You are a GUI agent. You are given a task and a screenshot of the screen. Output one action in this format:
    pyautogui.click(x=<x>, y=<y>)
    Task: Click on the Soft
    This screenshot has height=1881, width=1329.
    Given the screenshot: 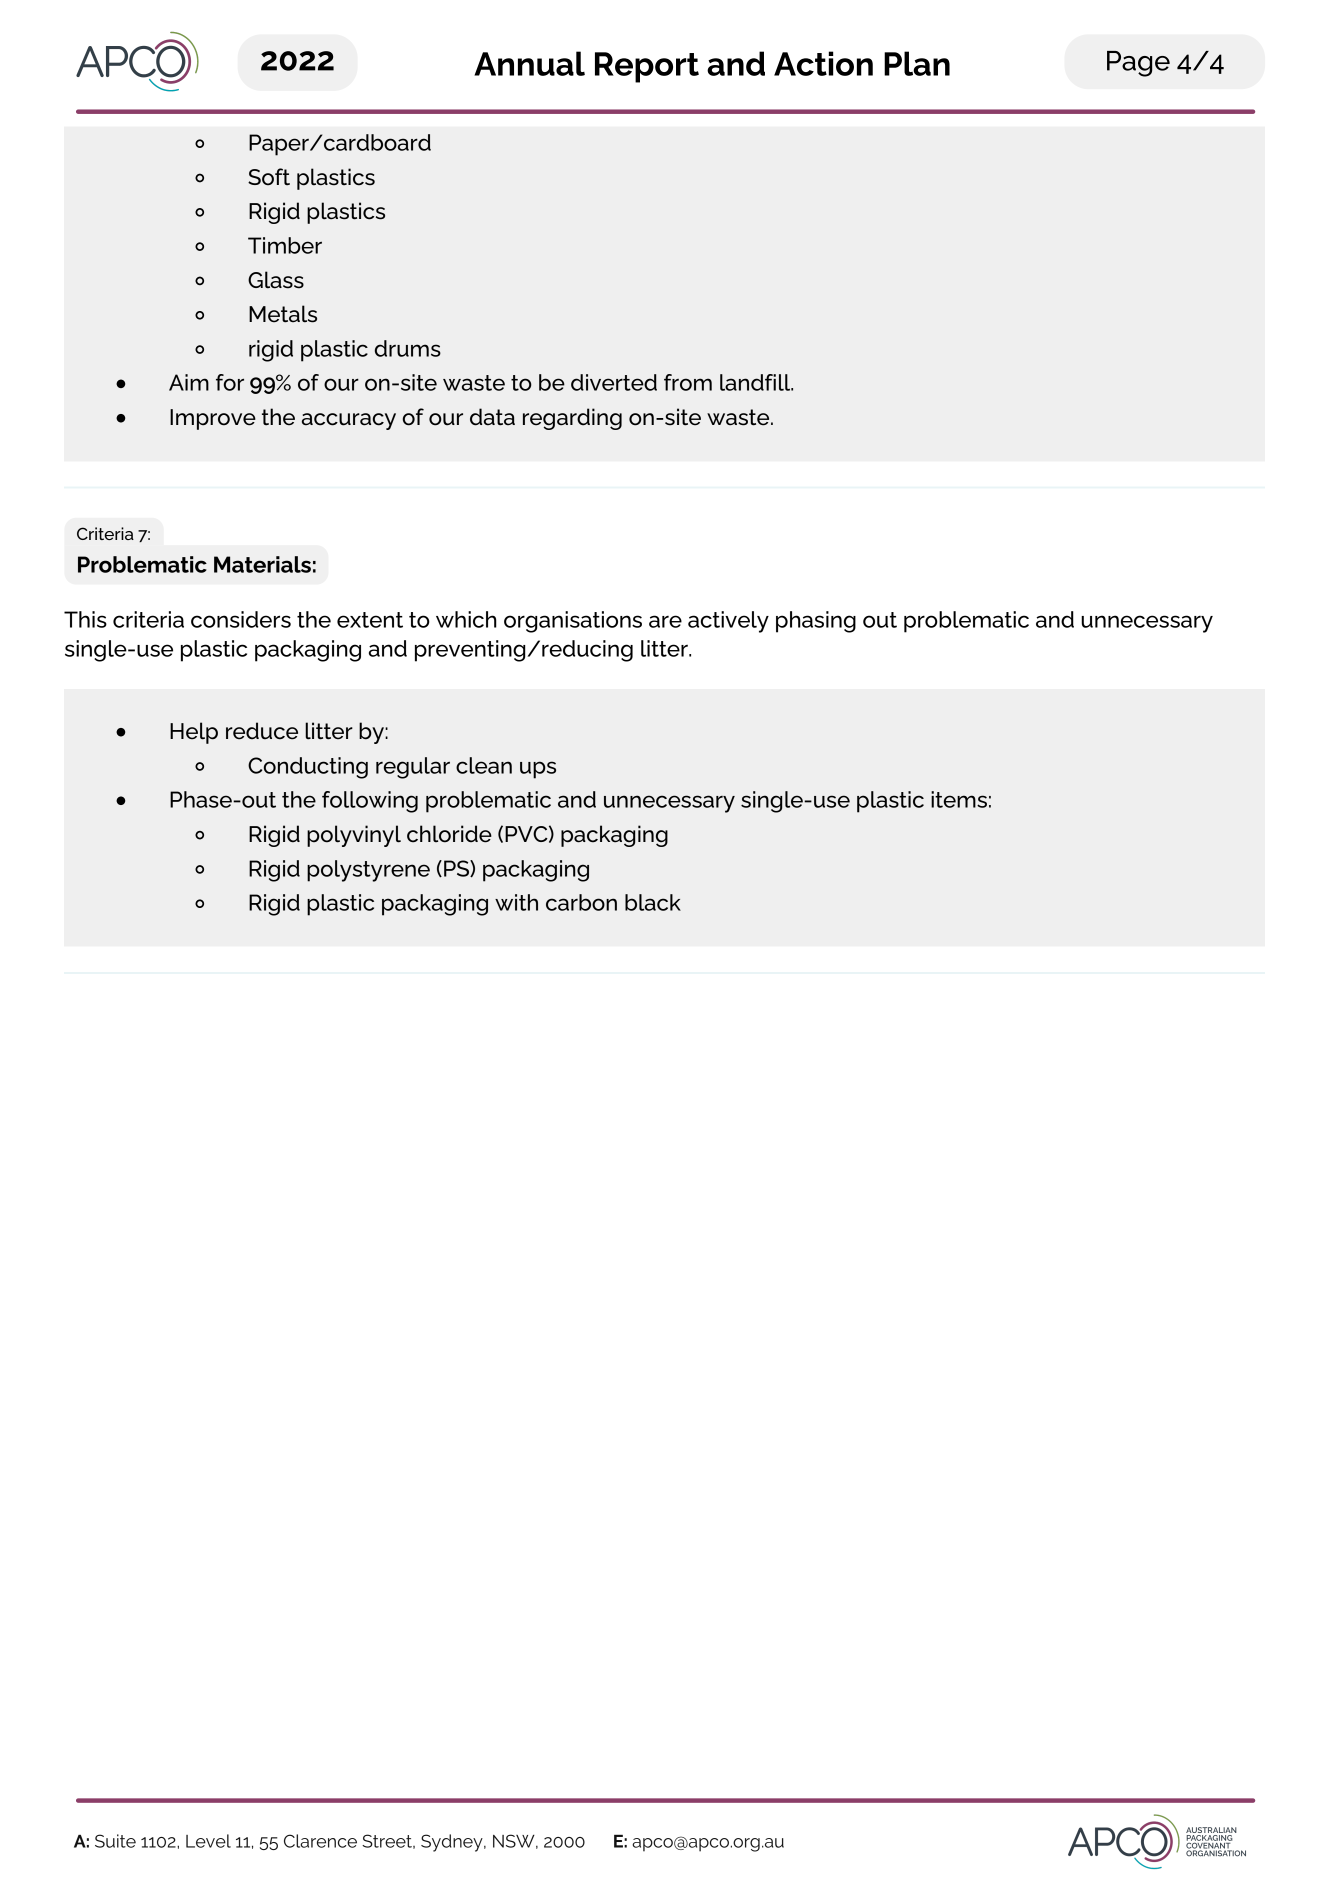 What is the action you would take?
    pyautogui.click(x=269, y=177)
